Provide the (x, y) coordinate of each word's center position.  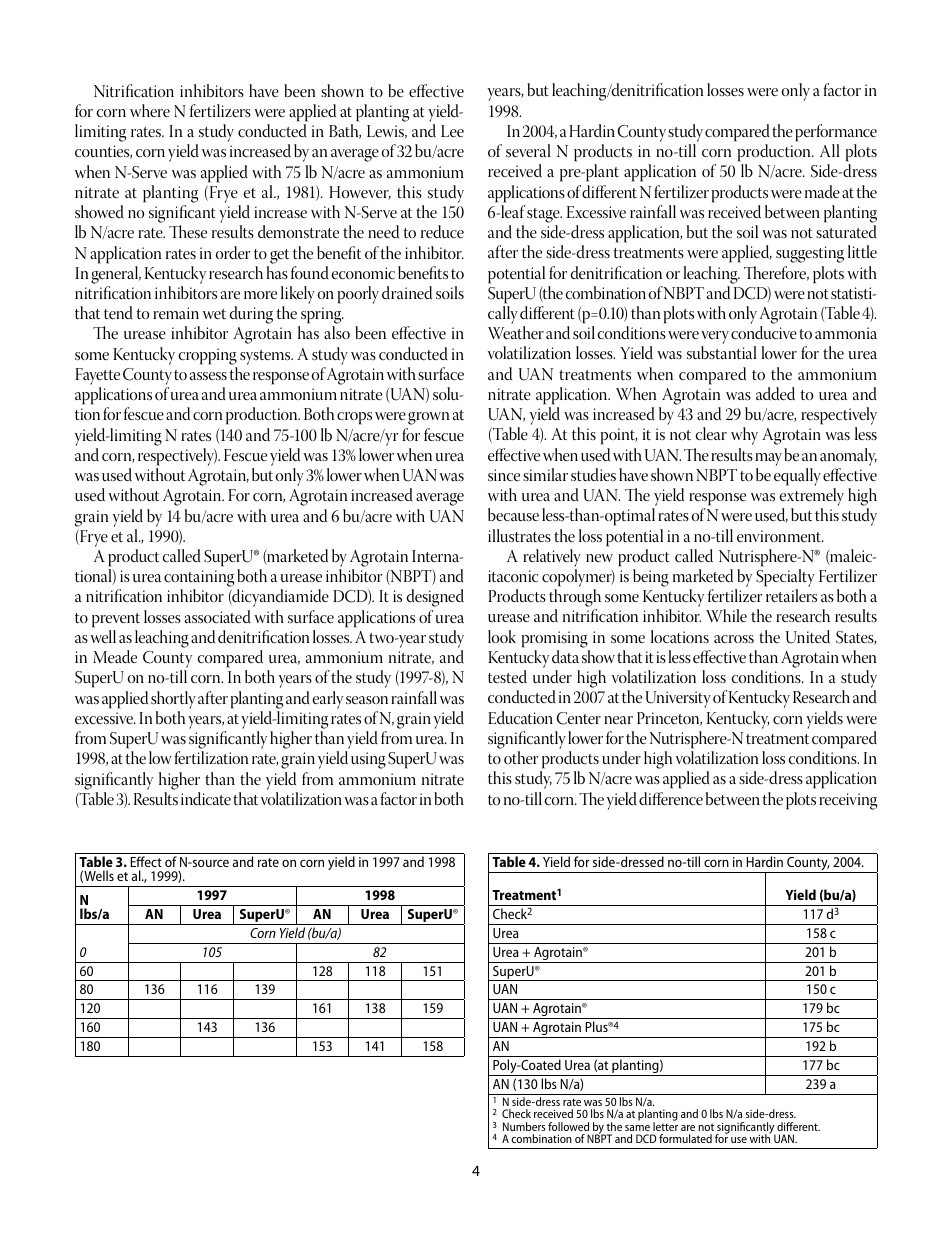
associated (218, 617)
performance (836, 133)
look (502, 636)
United (808, 637)
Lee (452, 131)
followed (568, 1126)
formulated (685, 1138)
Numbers (524, 1126)
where (150, 110)
